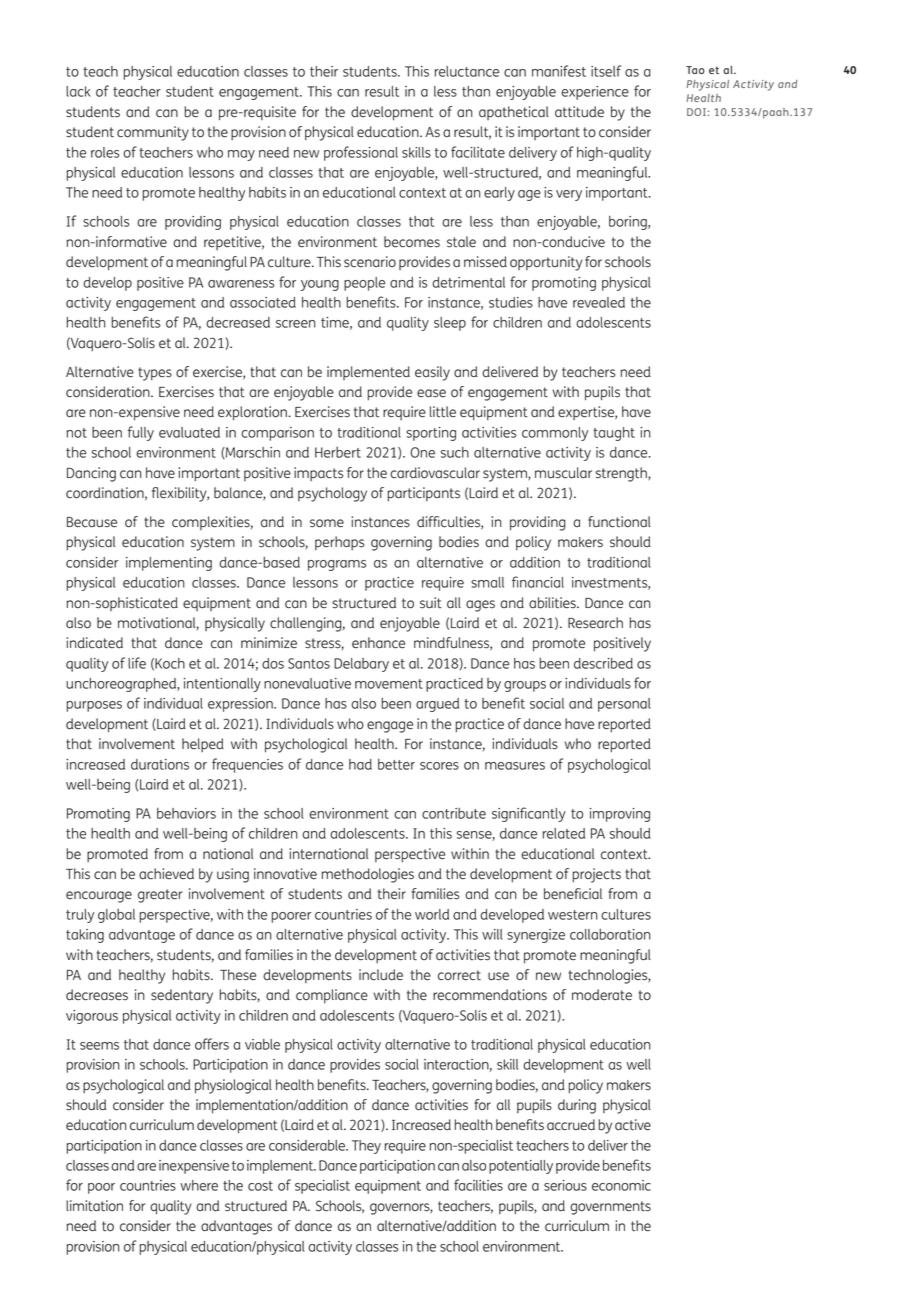  What do you see at coordinates (361, 153) in the page?
I see `professional` at bounding box center [361, 153].
